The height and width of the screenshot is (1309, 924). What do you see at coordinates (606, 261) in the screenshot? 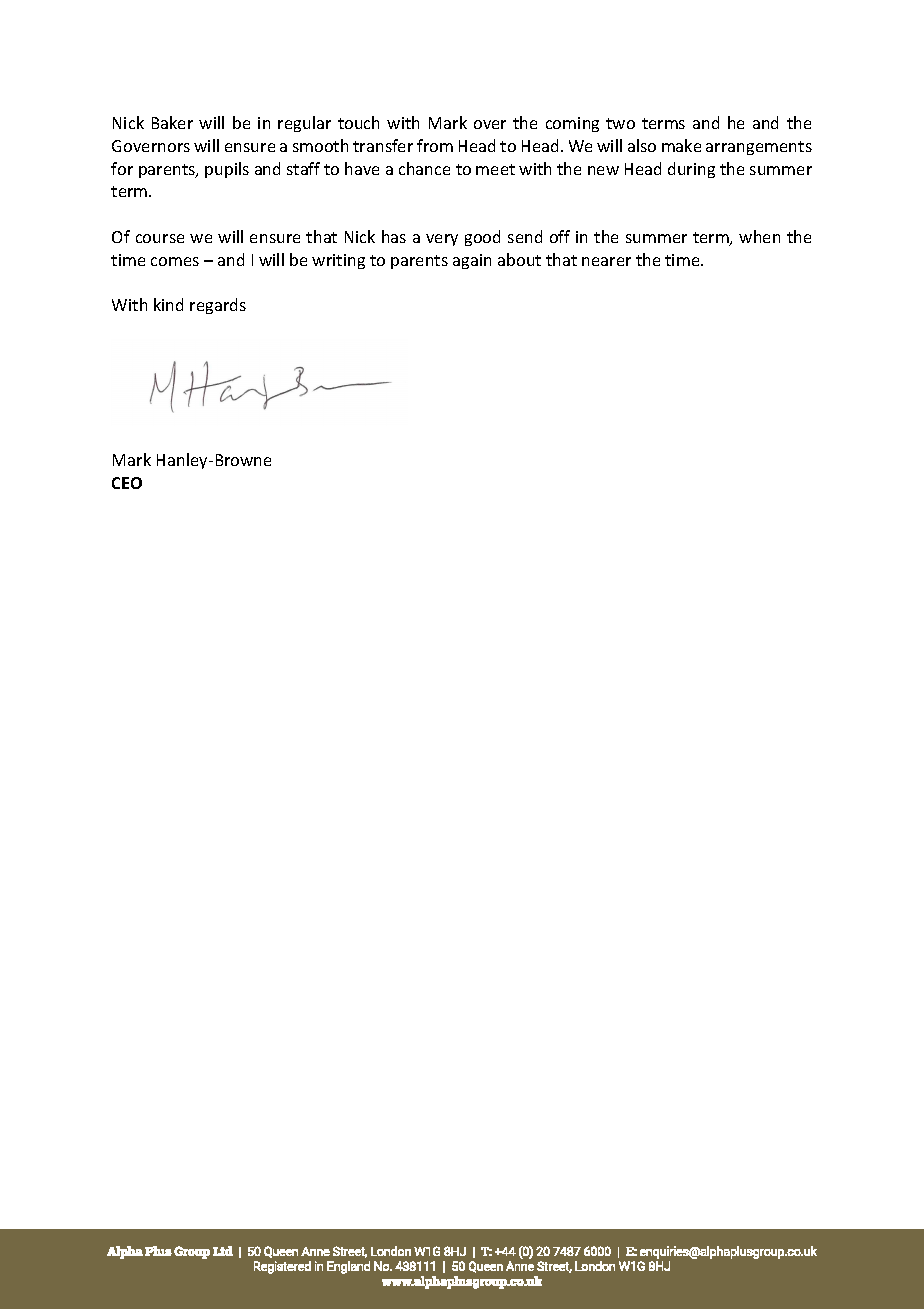
I see `nearer` at bounding box center [606, 261].
